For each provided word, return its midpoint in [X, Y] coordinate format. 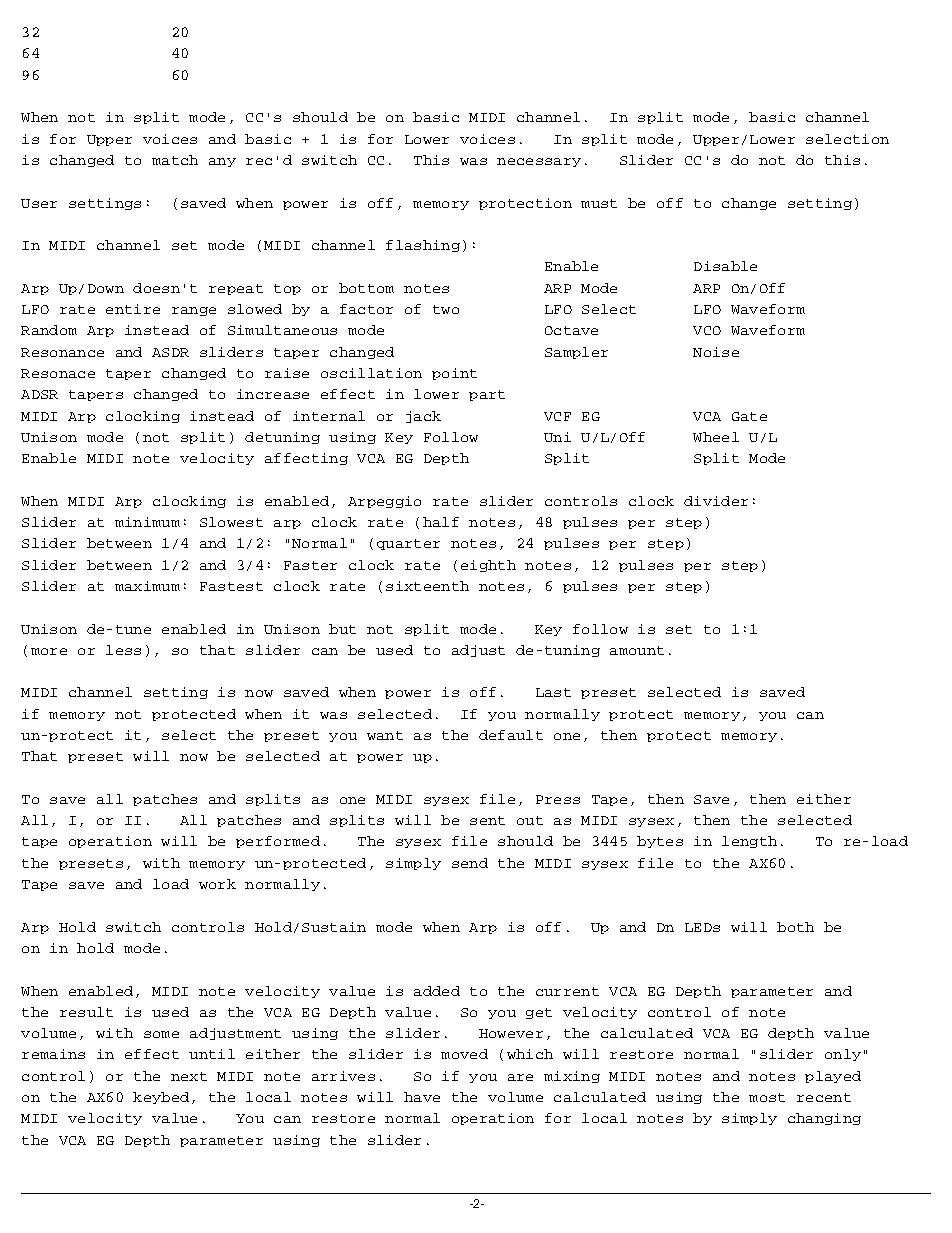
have [422, 1097]
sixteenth [427, 586]
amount [637, 650]
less [123, 650]
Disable [725, 266]
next [189, 1076]
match [175, 160]
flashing [423, 246]
